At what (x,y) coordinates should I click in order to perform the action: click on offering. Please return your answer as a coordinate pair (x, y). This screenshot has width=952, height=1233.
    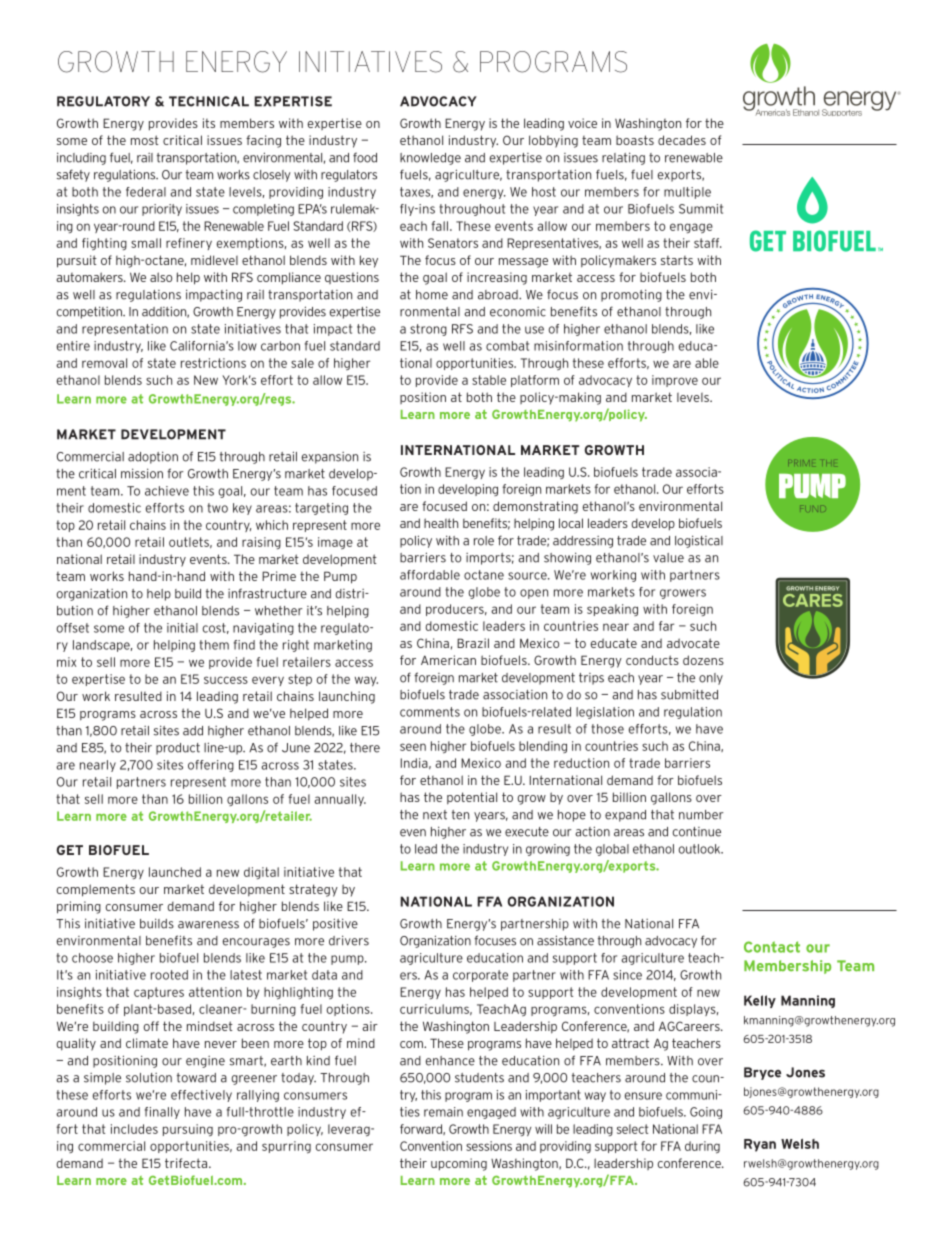
    Looking at the image, I should click on (211, 766).
